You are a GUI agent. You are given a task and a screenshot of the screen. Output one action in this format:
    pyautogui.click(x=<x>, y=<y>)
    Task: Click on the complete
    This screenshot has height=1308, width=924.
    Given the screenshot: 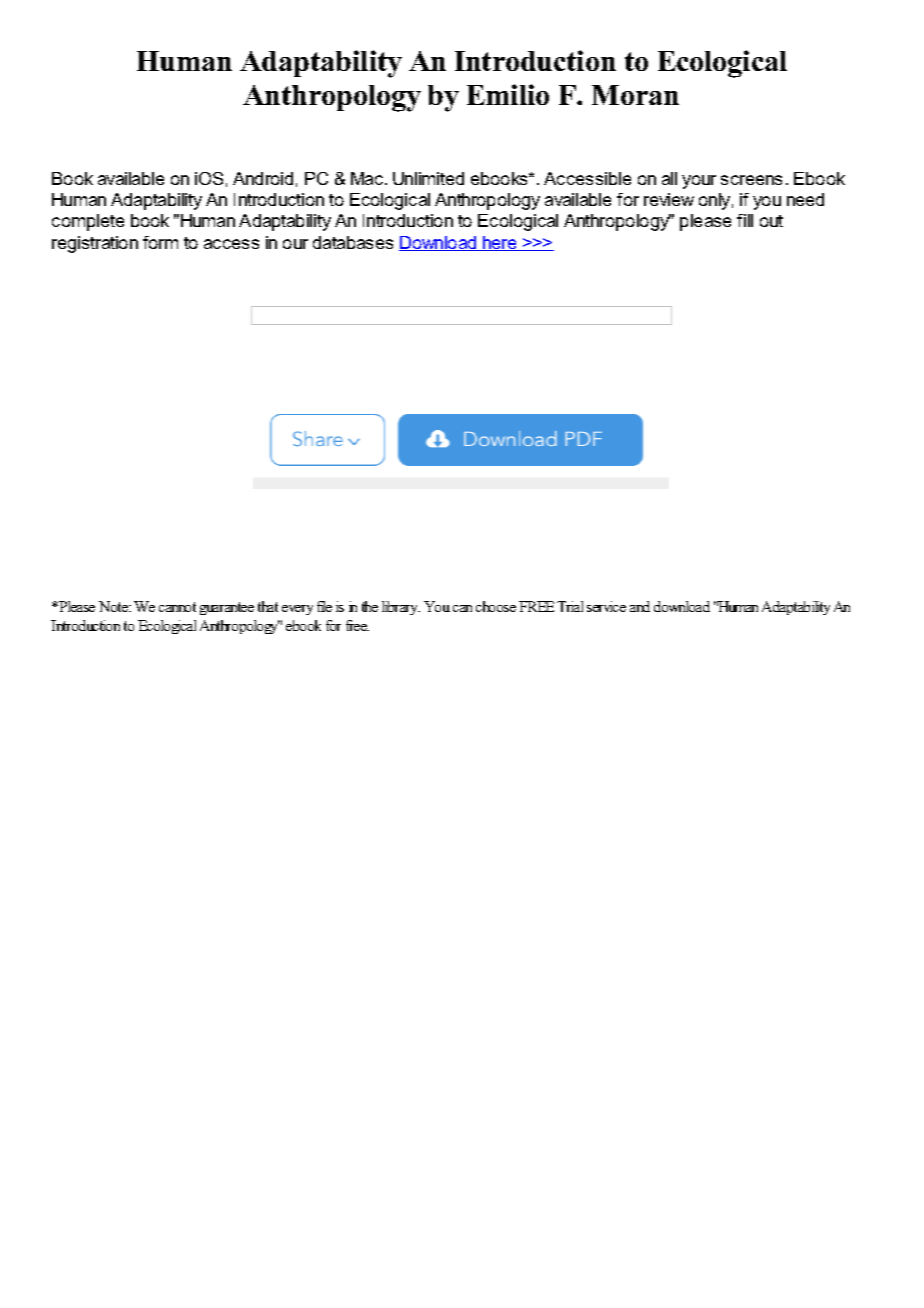 What is the action you would take?
    pyautogui.click(x=88, y=222)
